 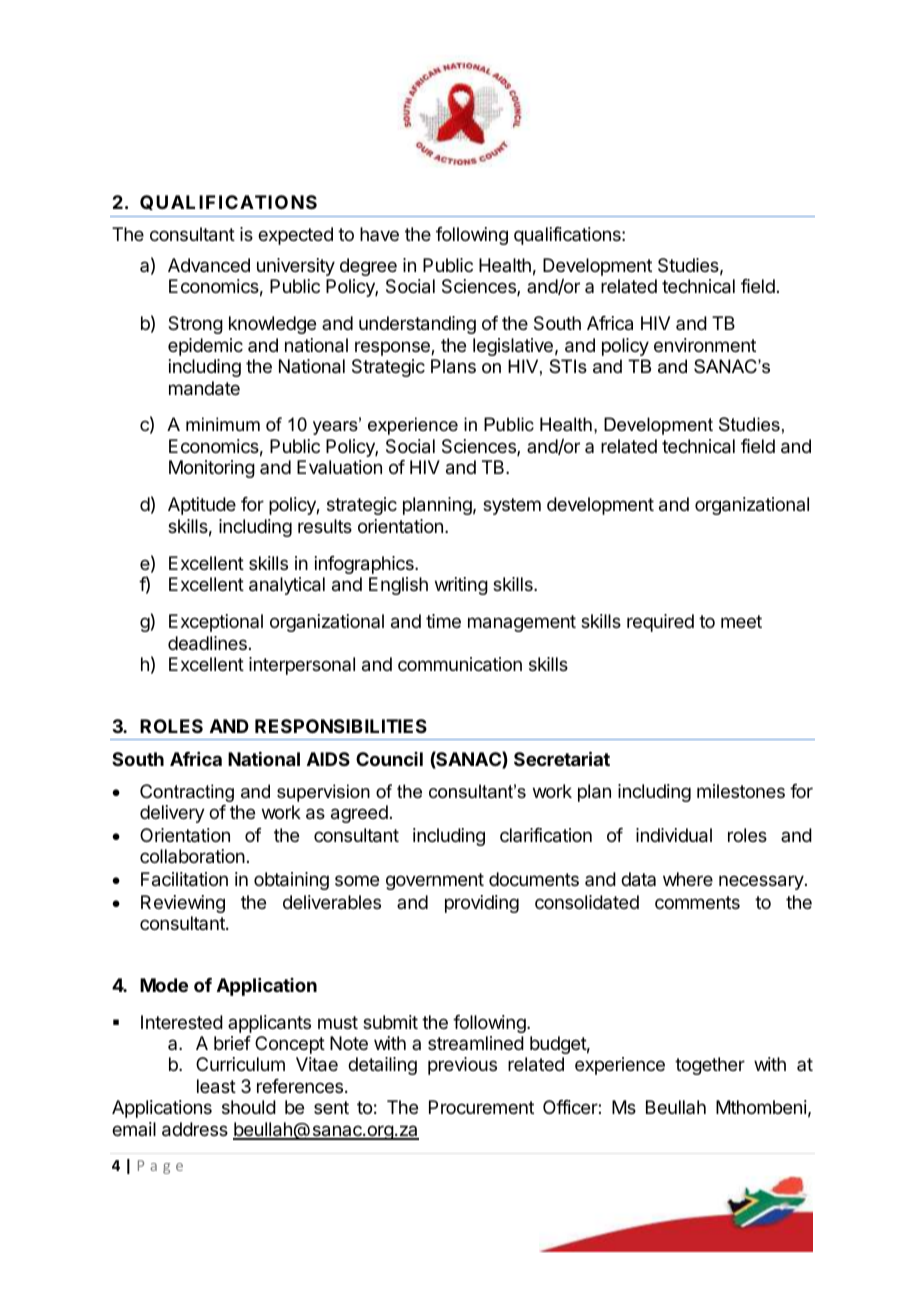 I want to click on comments, so click(x=697, y=902).
